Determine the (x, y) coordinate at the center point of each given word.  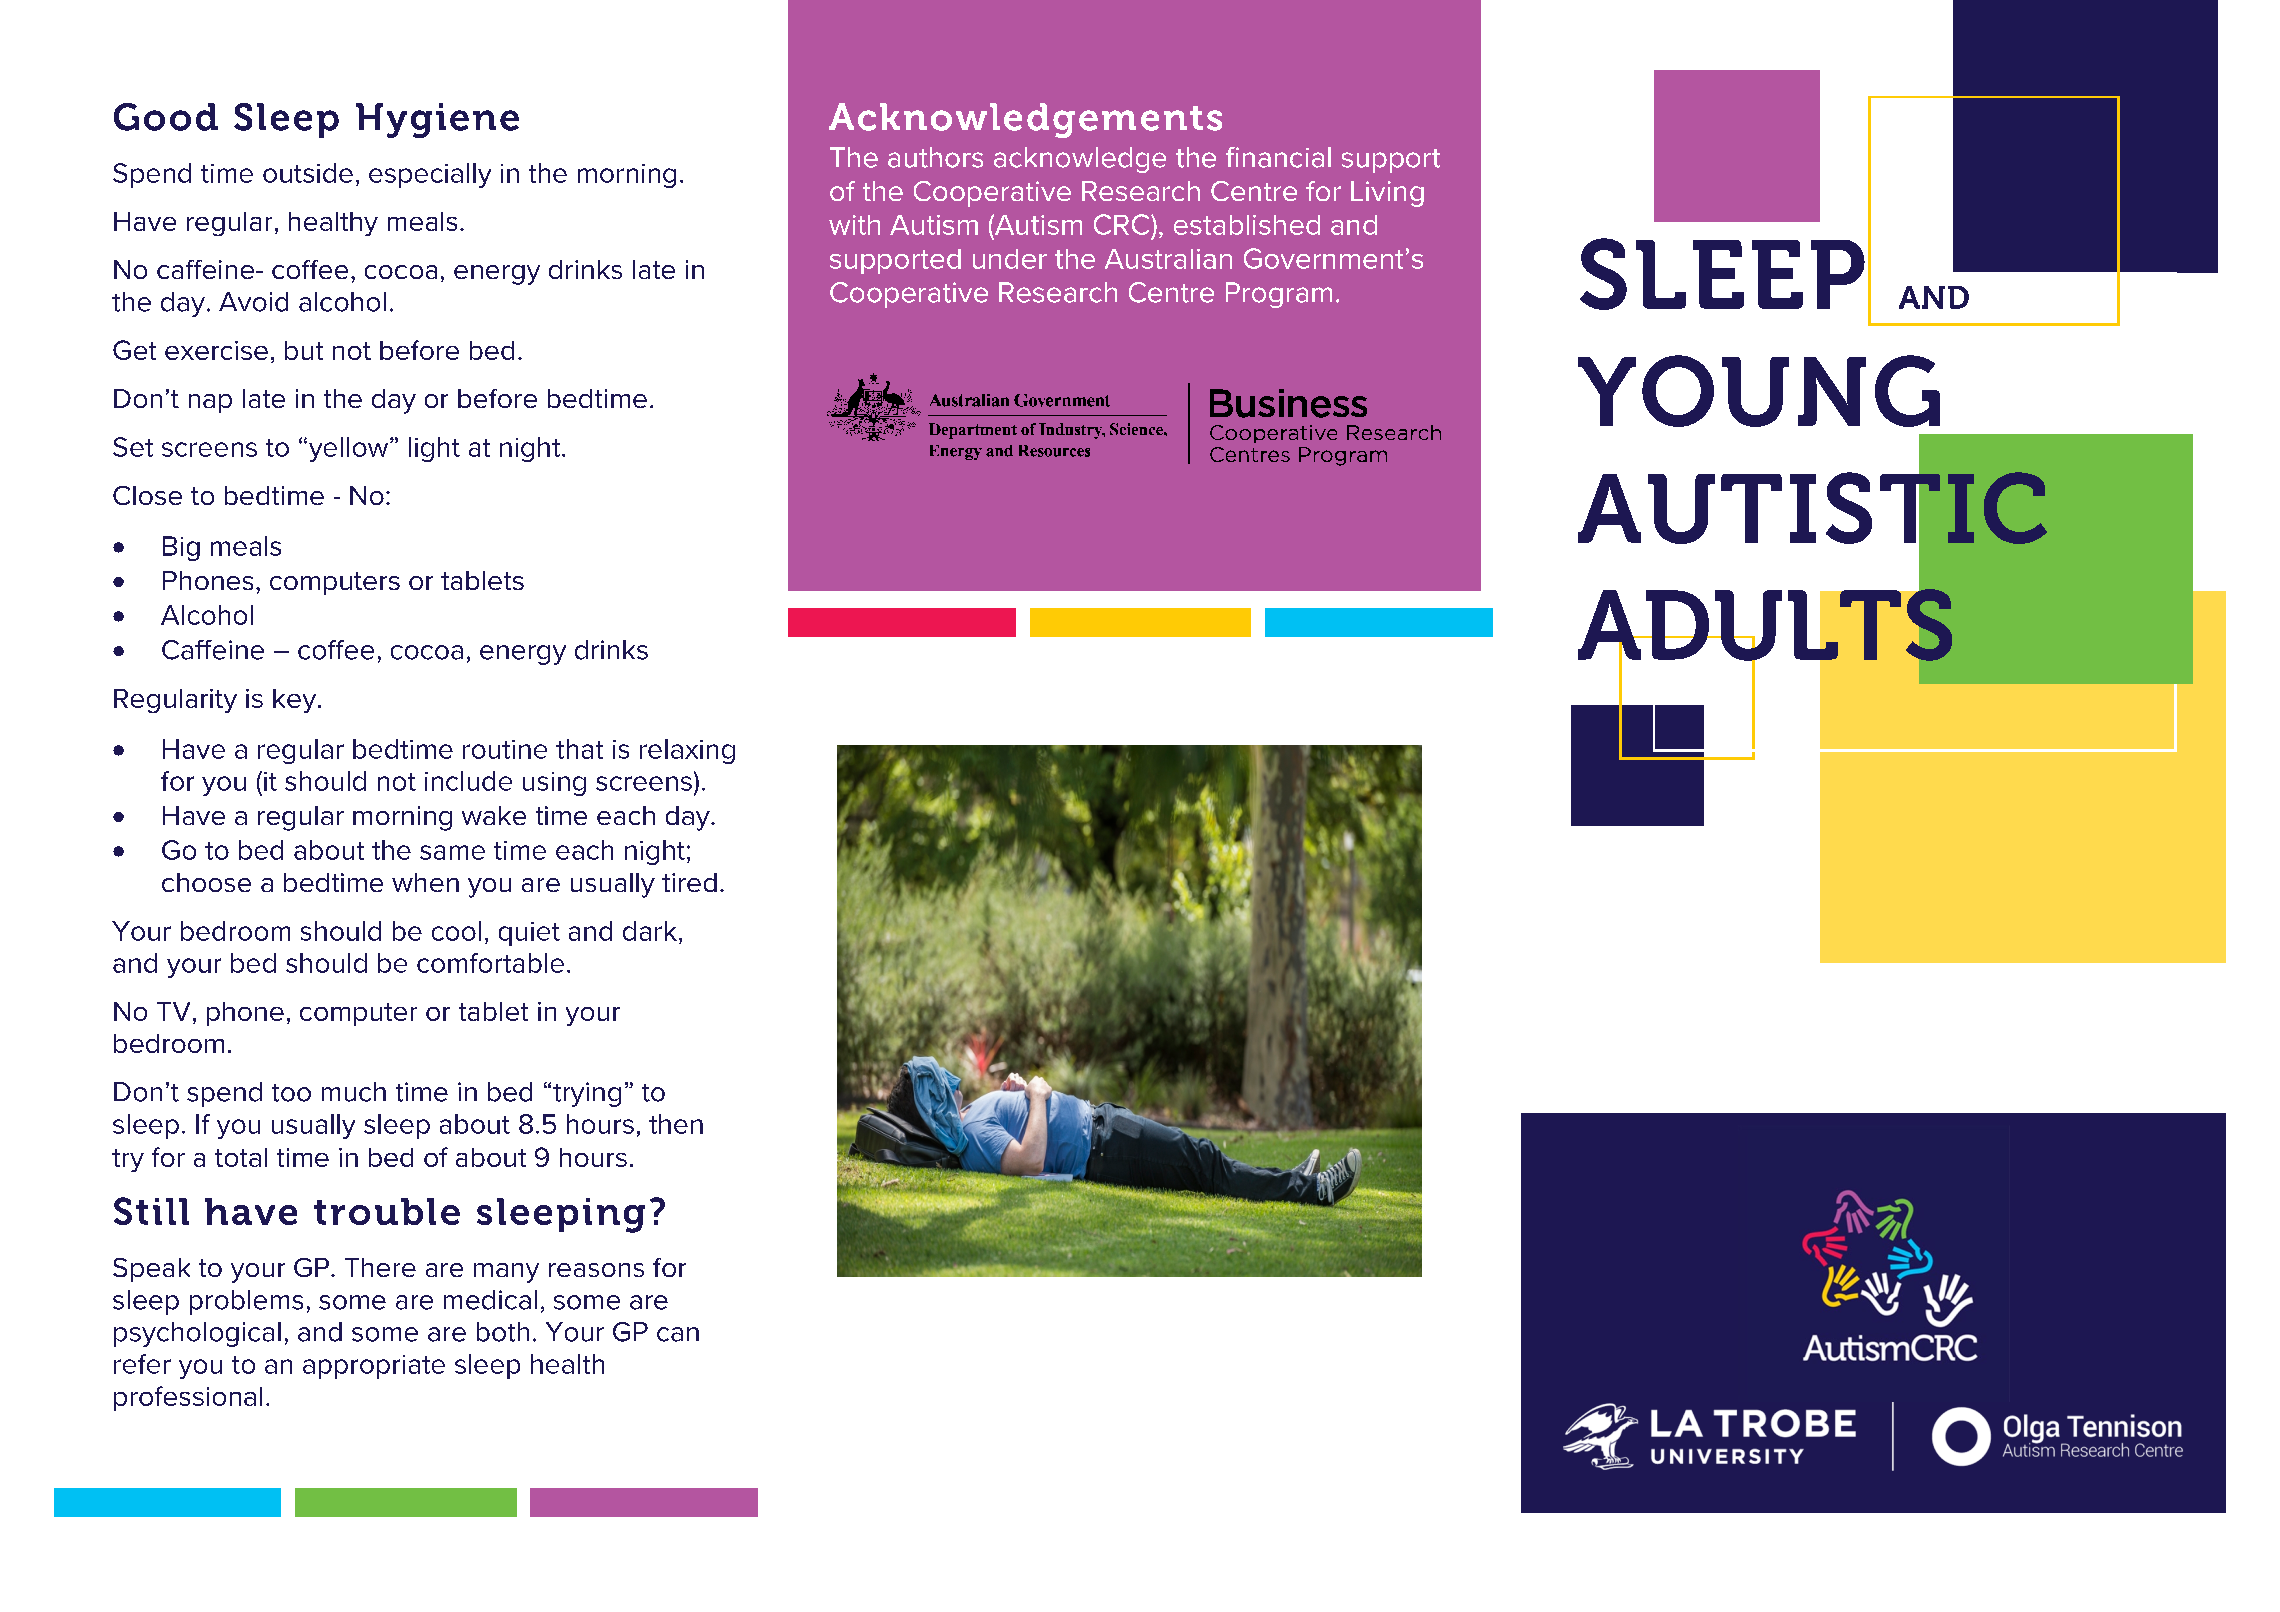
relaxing (687, 751)
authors (935, 157)
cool (456, 931)
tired (689, 882)
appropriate (374, 1367)
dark (650, 931)
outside (308, 173)
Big (181, 548)
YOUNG (1759, 391)
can (678, 1334)
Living (1387, 194)
